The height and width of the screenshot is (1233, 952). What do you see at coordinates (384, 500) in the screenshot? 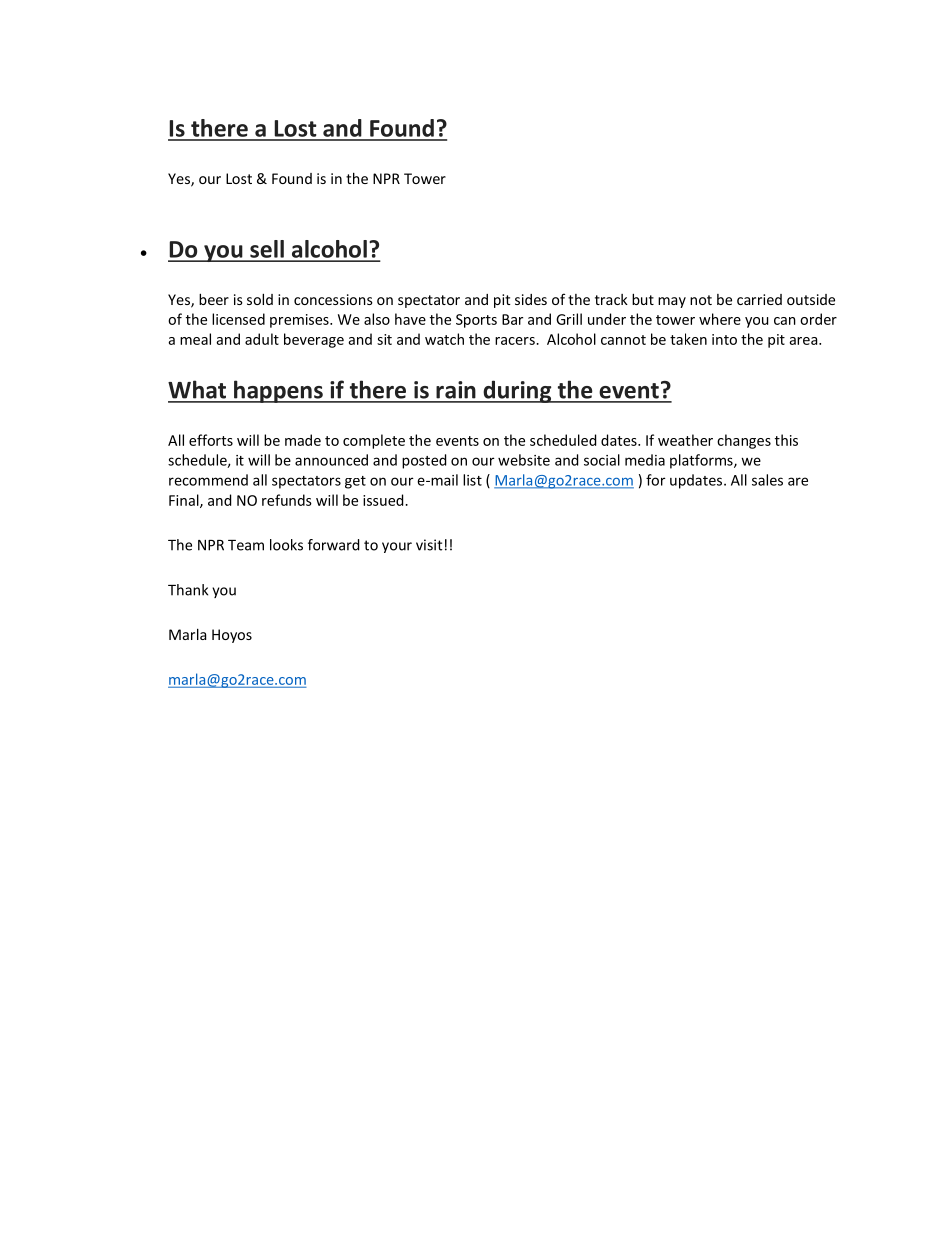
I see `issued` at bounding box center [384, 500].
